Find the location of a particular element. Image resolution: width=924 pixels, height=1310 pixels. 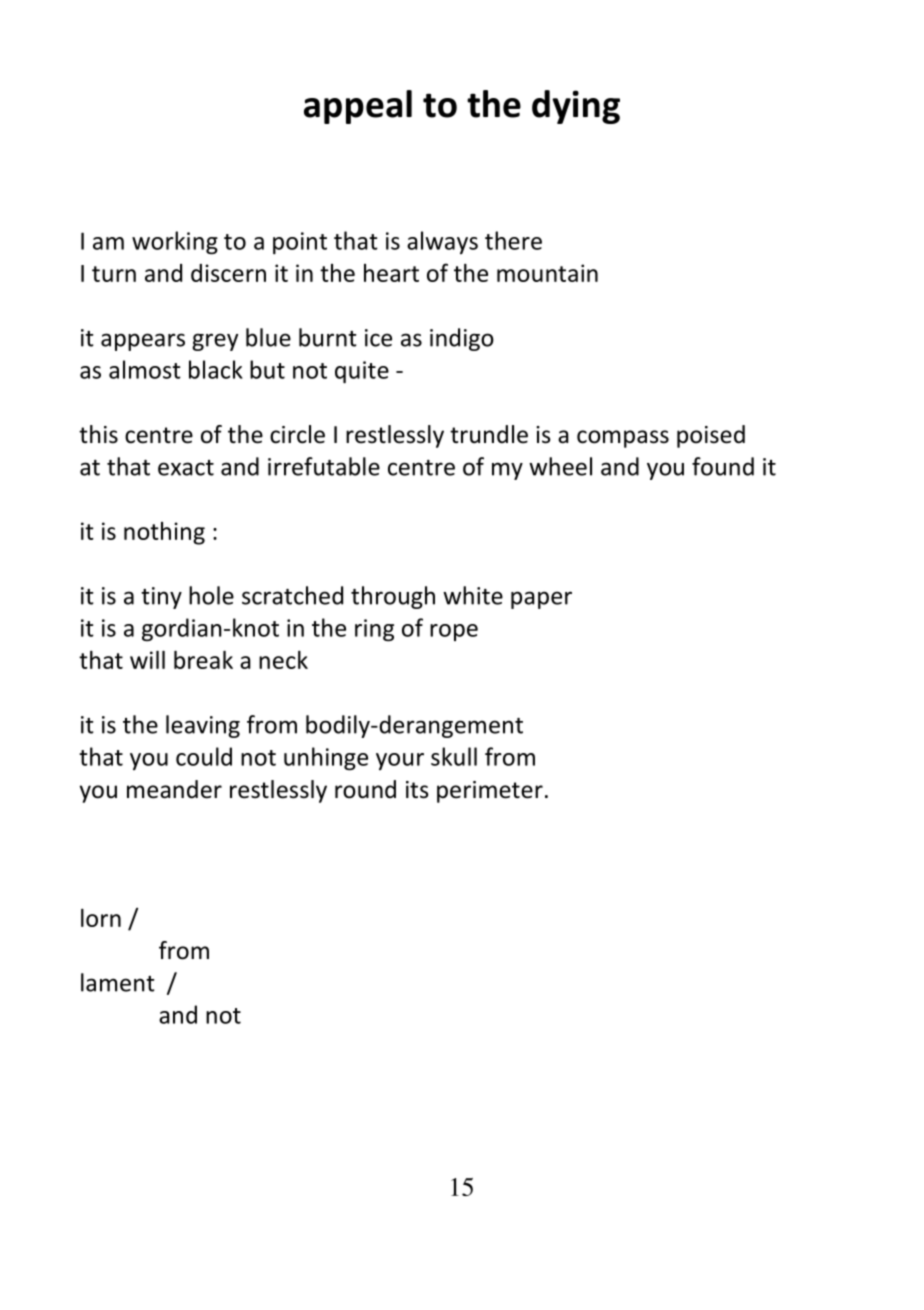

paper is located at coordinates (541, 600).
